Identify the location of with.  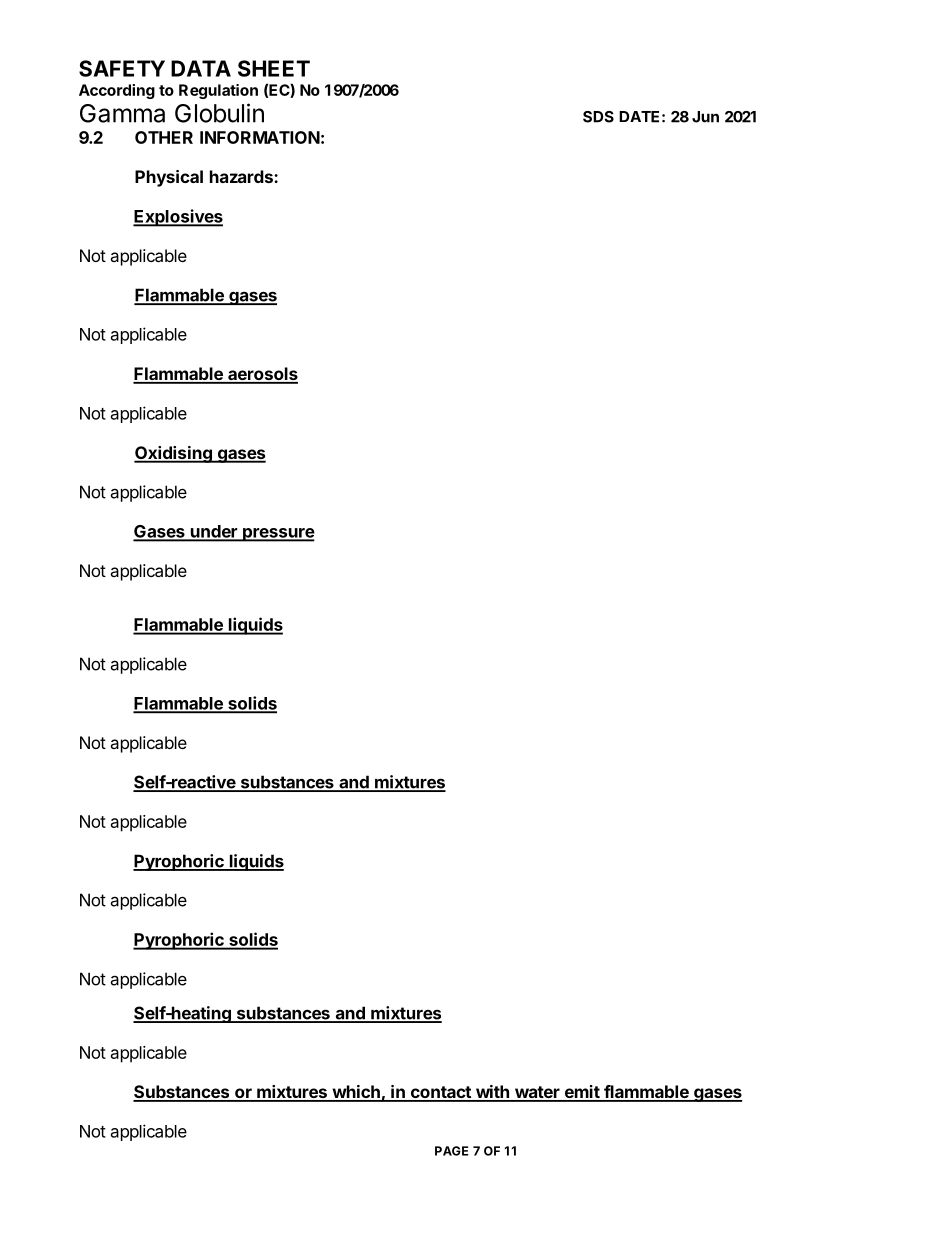
(492, 1093).
